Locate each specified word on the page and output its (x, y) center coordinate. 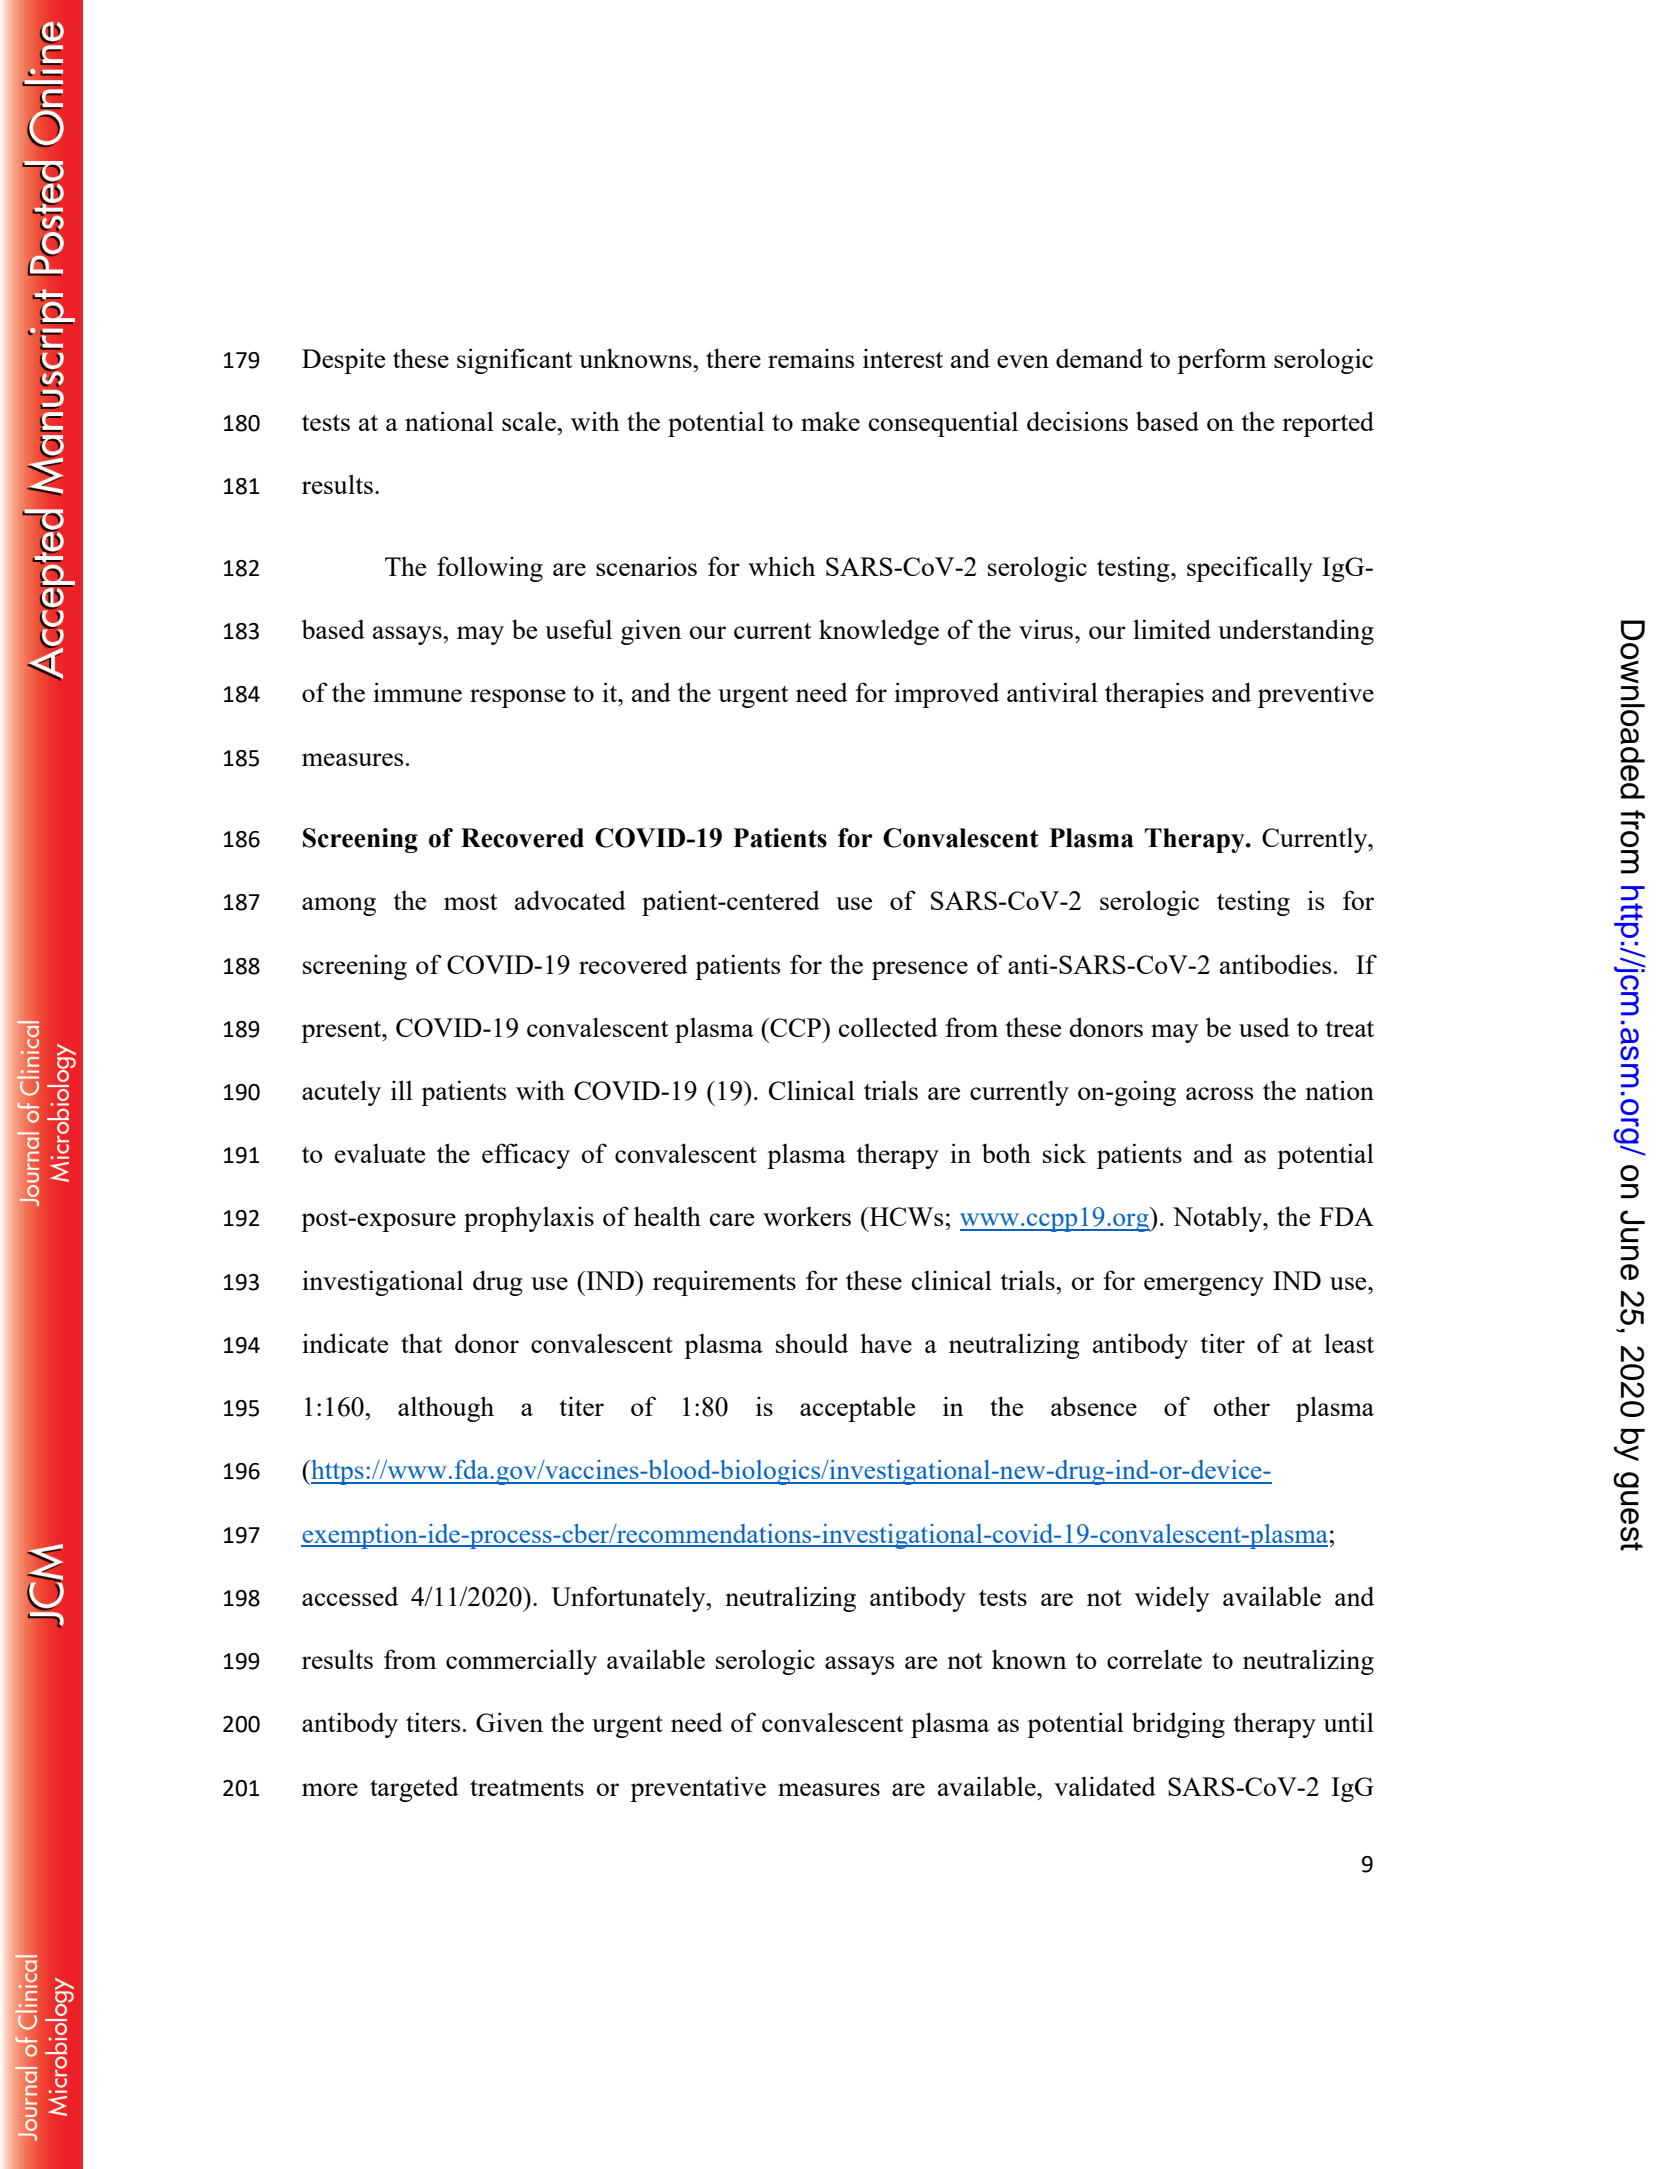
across (1219, 1093)
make (830, 421)
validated (1105, 1786)
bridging (1178, 1725)
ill (402, 1090)
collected (888, 1027)
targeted (414, 1789)
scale (530, 421)
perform (1221, 361)
